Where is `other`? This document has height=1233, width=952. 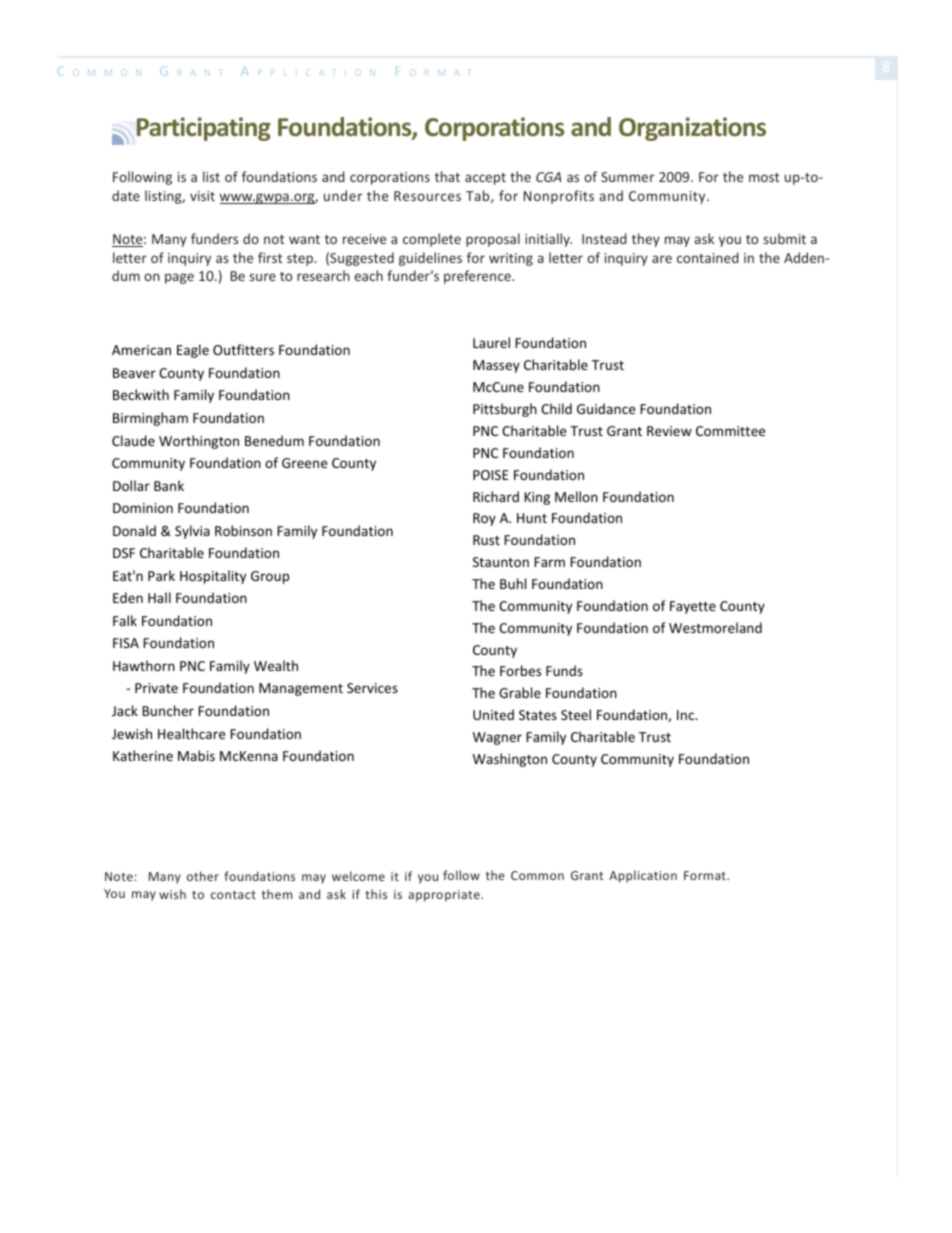 other is located at coordinates (203, 876).
